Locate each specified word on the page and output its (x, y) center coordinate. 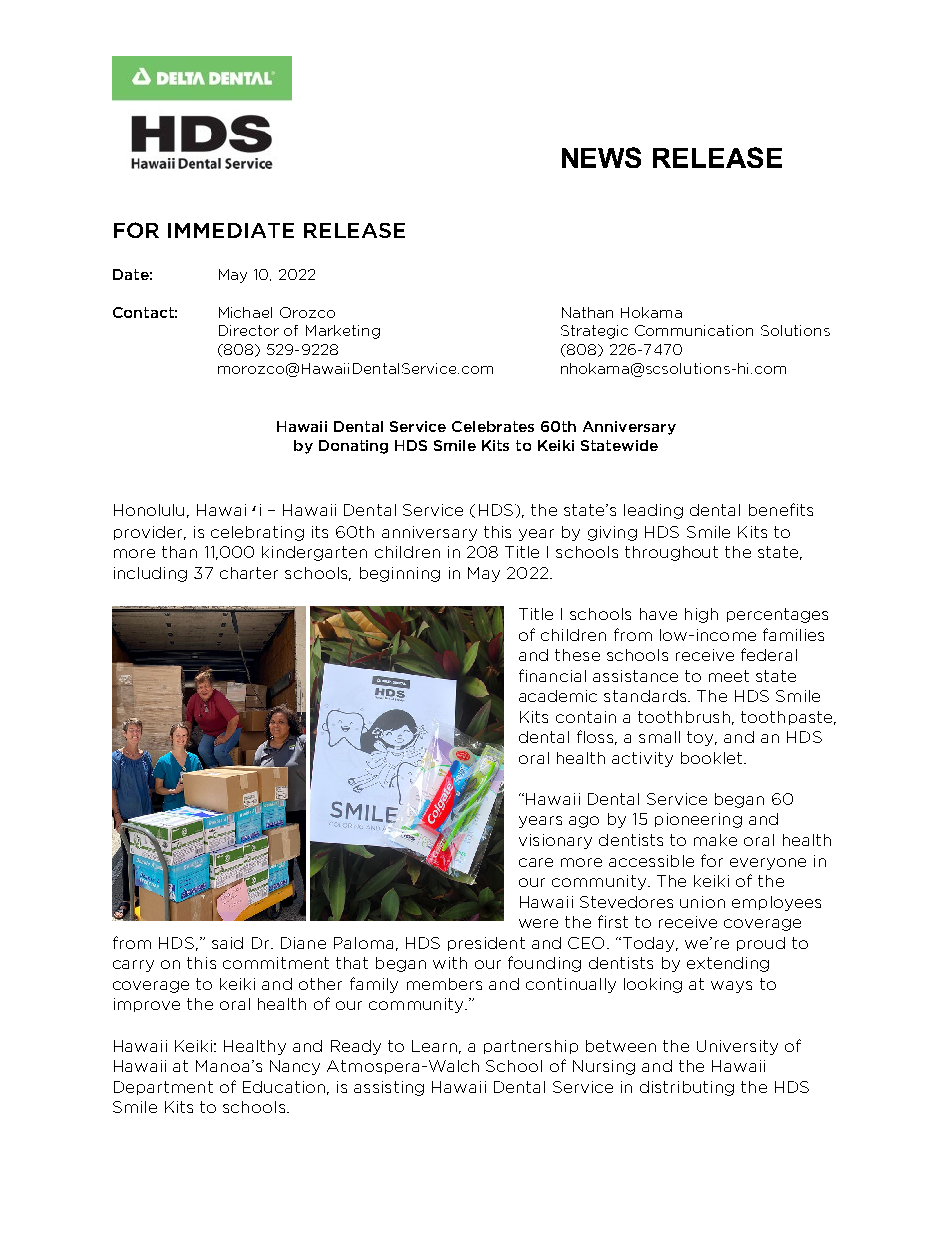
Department (163, 1088)
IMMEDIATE (231, 230)
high (701, 615)
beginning (400, 574)
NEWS (601, 157)
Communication (694, 330)
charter (249, 573)
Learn (434, 1046)
